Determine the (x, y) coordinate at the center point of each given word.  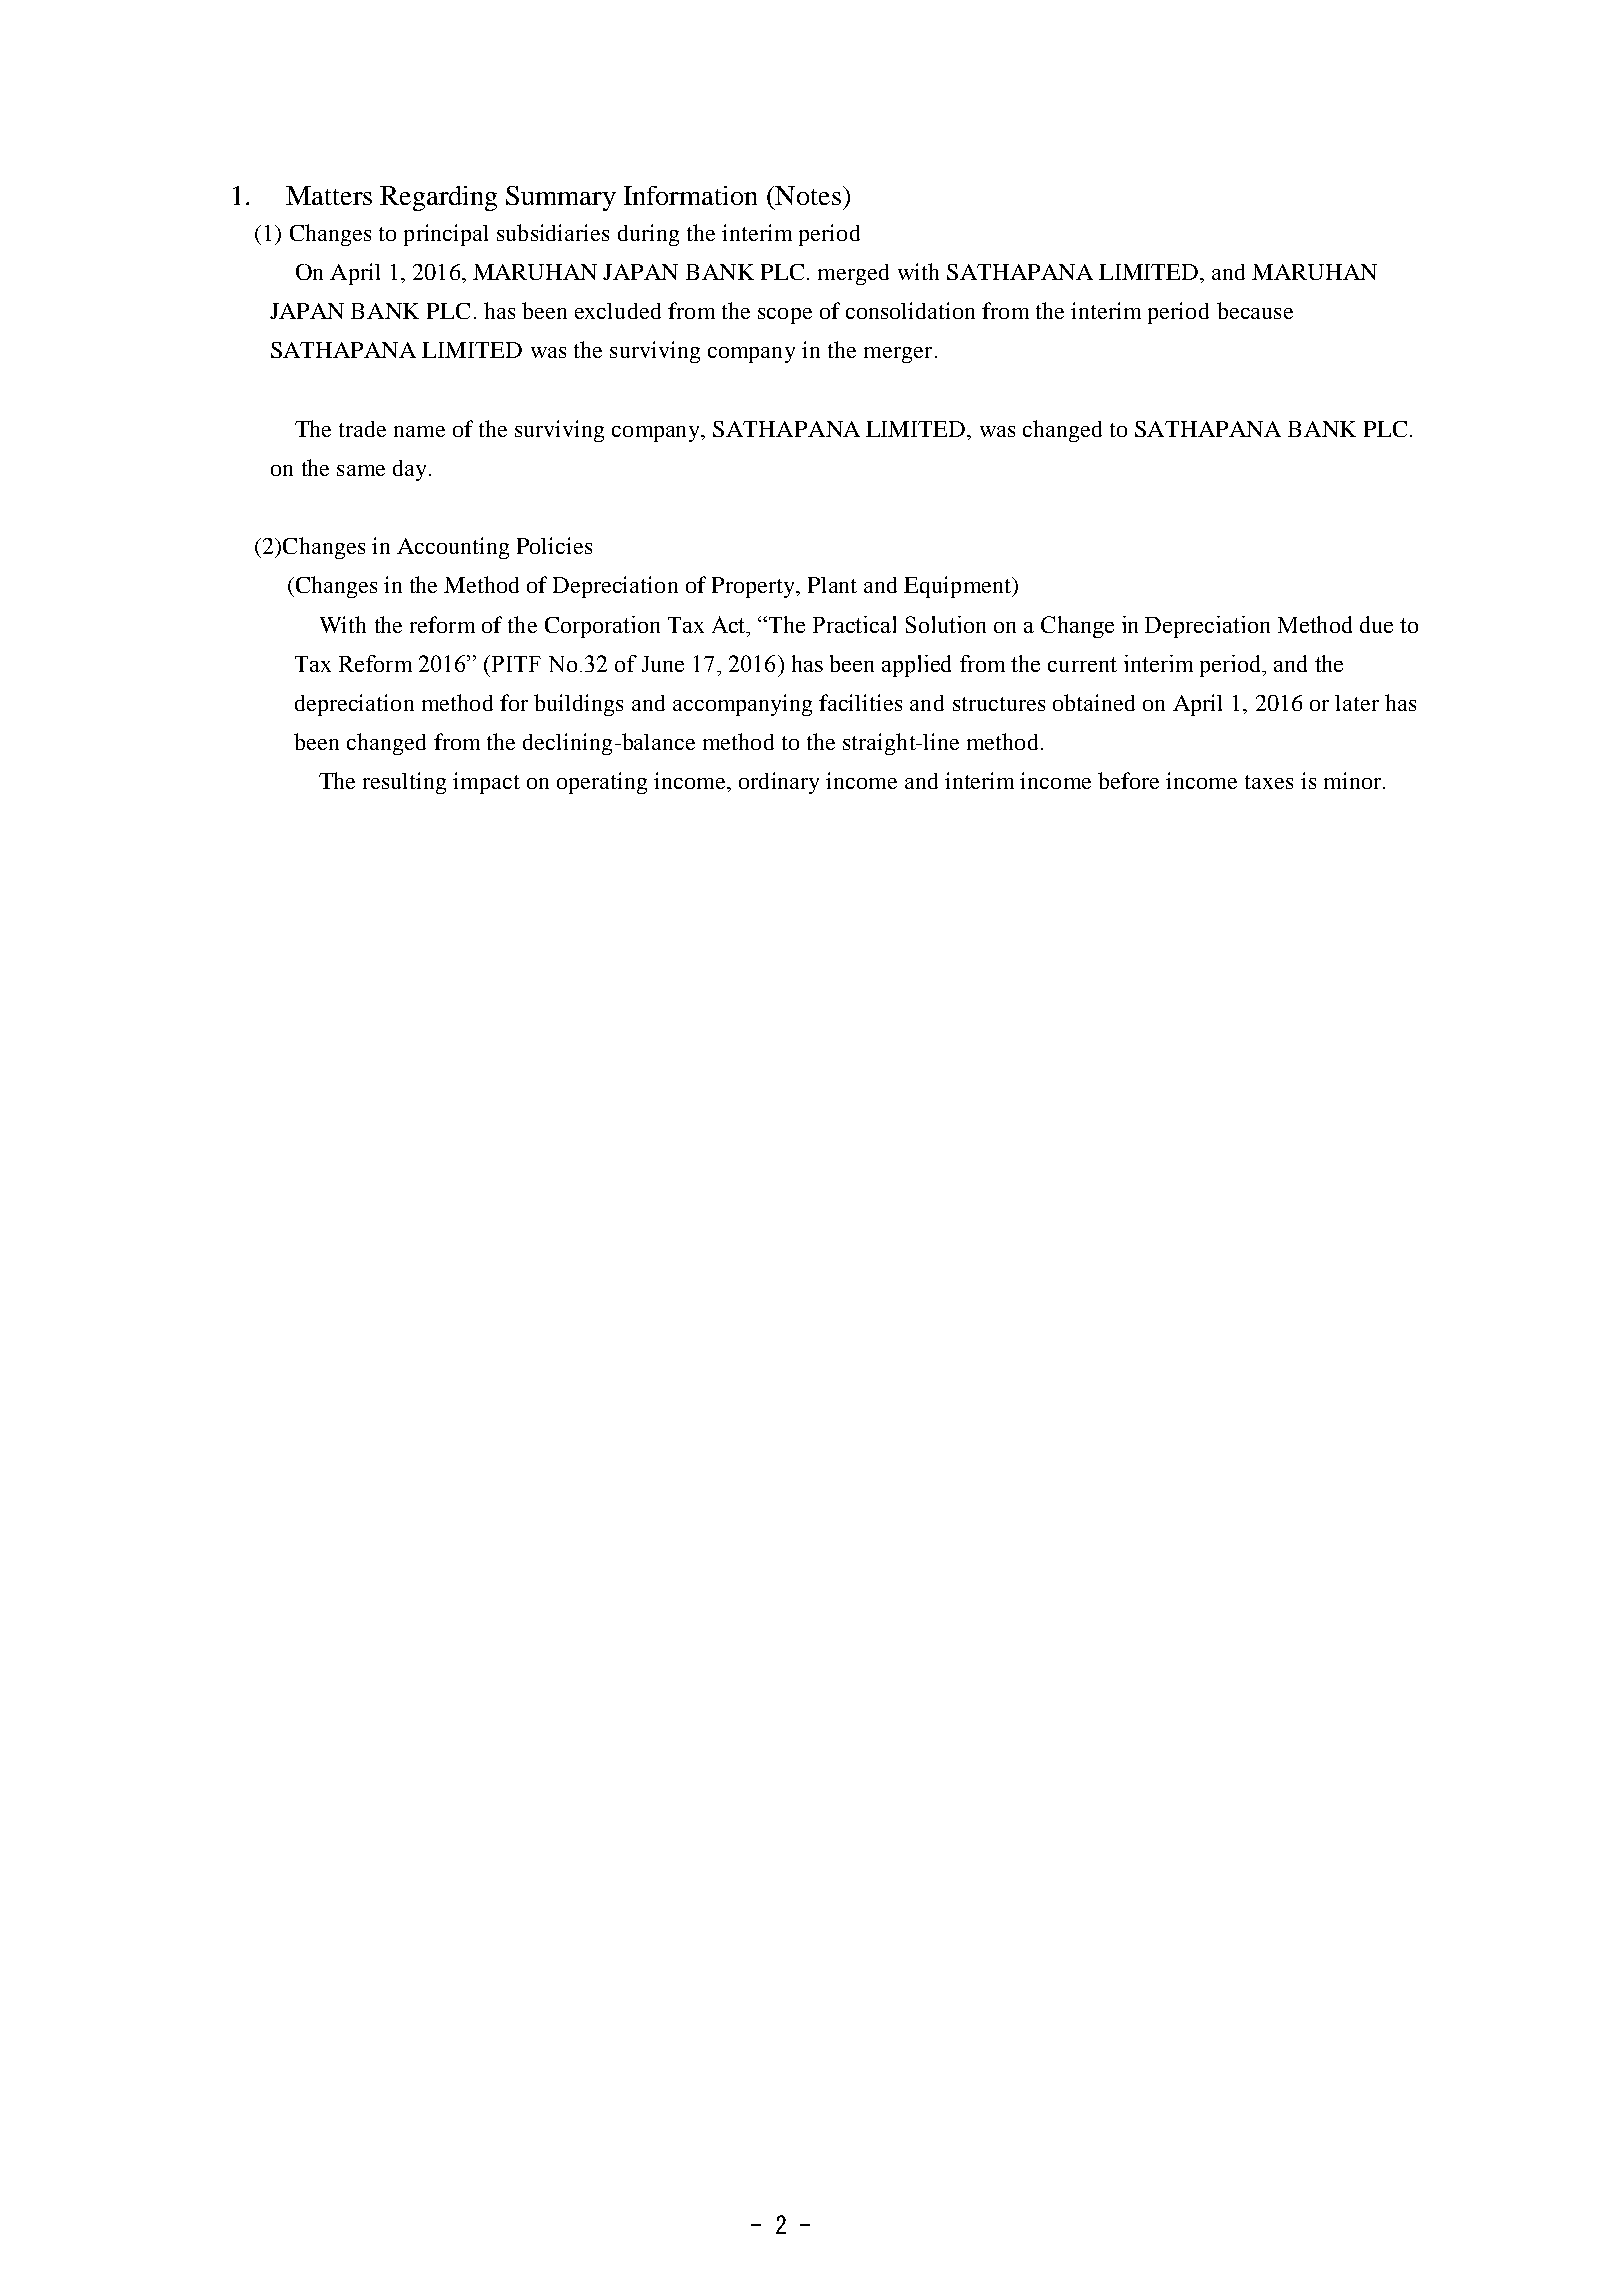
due (1376, 624)
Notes (807, 195)
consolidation (910, 310)
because (1255, 310)
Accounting (453, 548)
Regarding (438, 198)
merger (898, 355)
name (419, 431)
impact (486, 783)
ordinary (779, 783)
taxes (1269, 782)
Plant (832, 585)
